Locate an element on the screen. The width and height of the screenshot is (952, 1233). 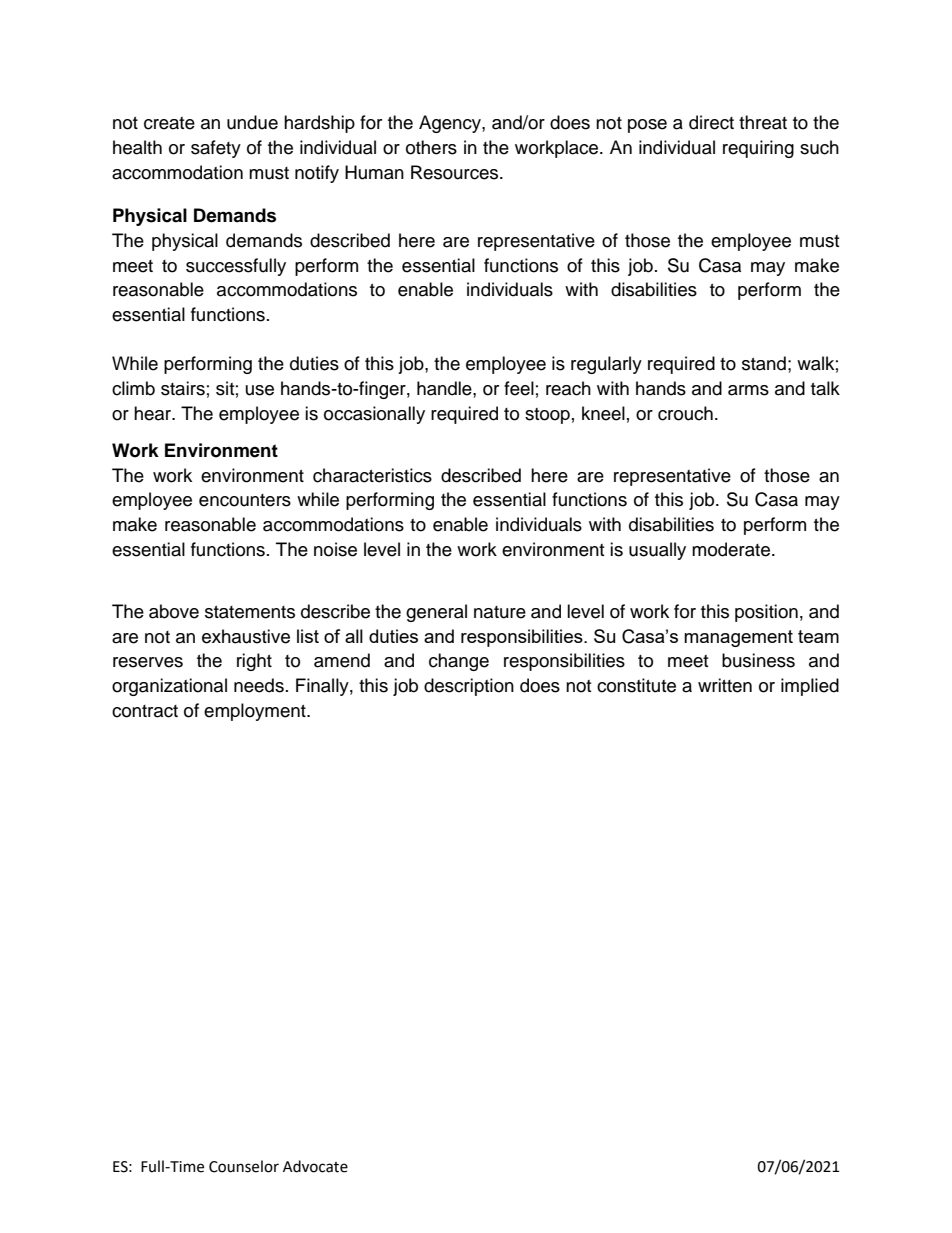
description is located at coordinates (469, 687).
